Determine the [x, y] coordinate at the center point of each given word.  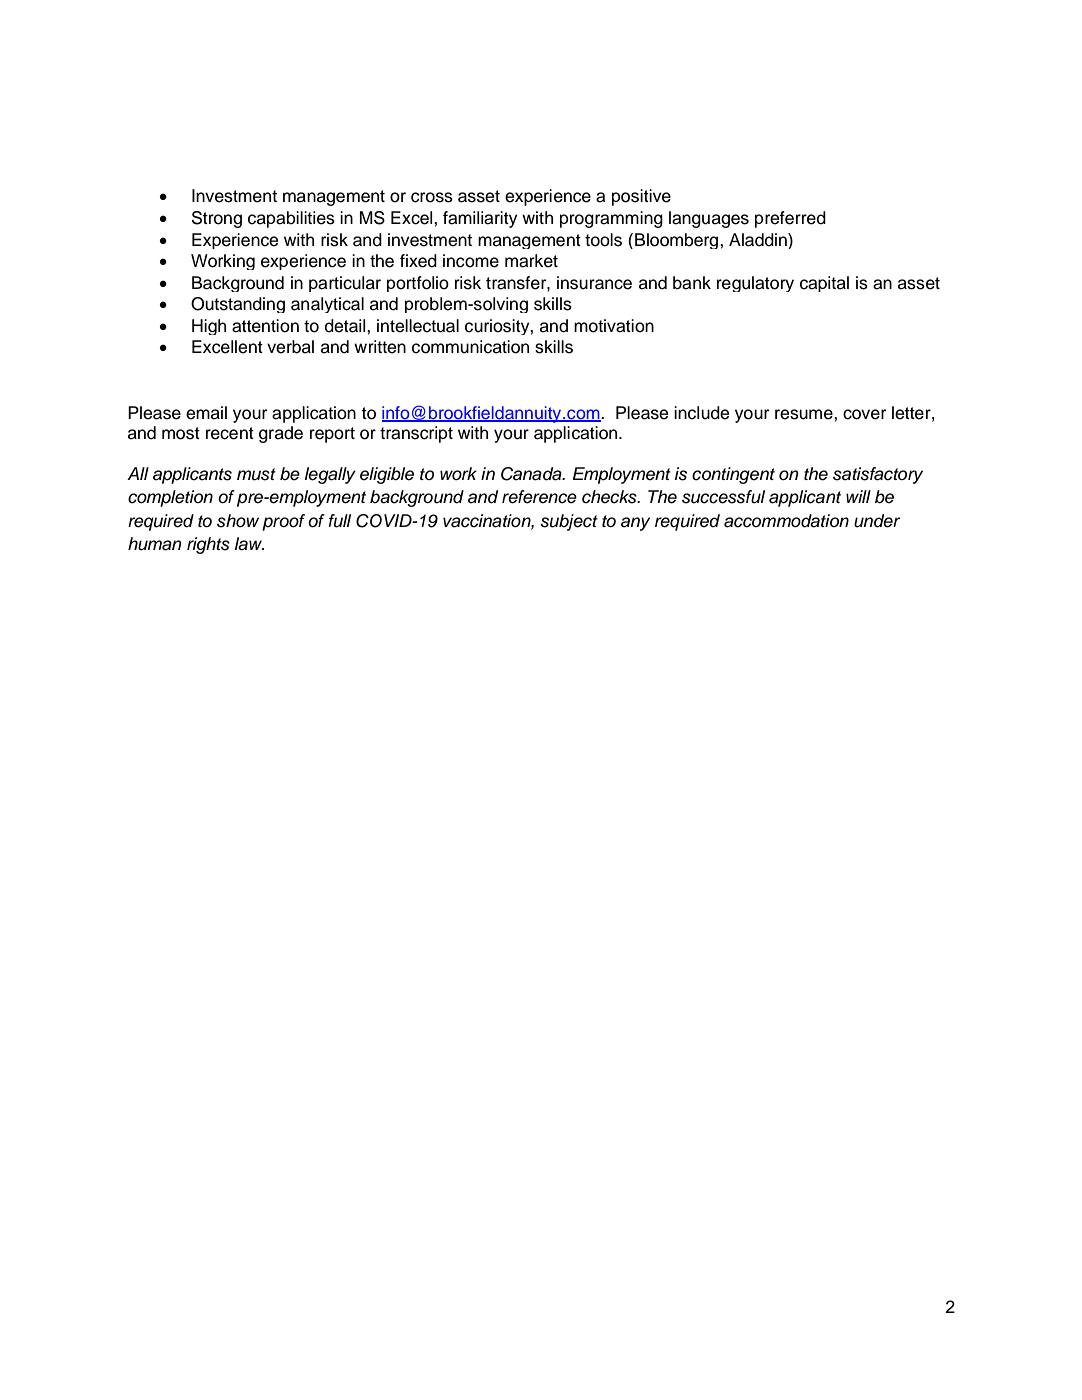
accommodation [786, 521]
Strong [217, 219]
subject [569, 522]
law [249, 544]
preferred [790, 219]
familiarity [480, 219]
